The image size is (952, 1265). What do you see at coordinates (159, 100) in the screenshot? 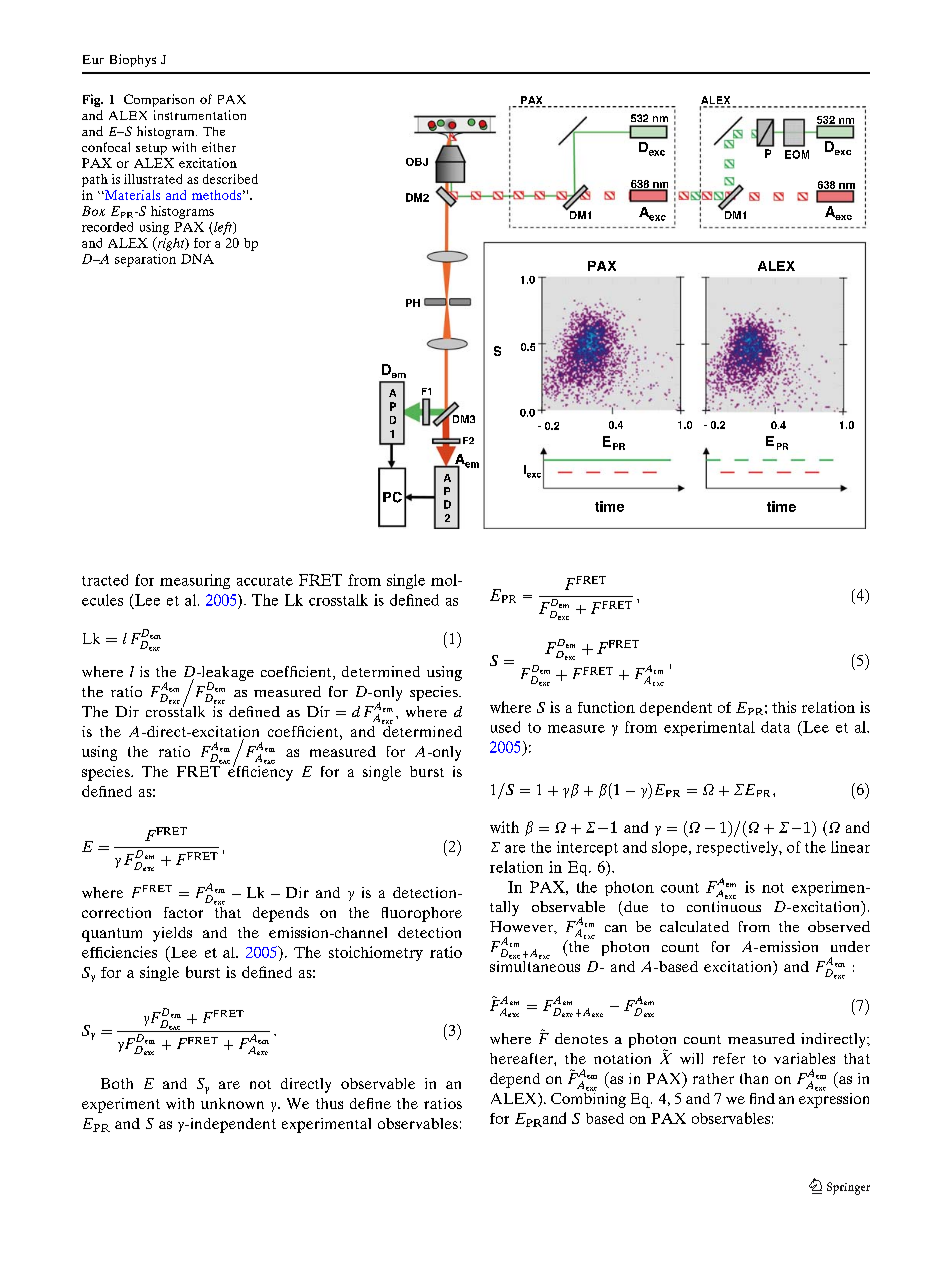
I see `Comparison` at bounding box center [159, 100].
